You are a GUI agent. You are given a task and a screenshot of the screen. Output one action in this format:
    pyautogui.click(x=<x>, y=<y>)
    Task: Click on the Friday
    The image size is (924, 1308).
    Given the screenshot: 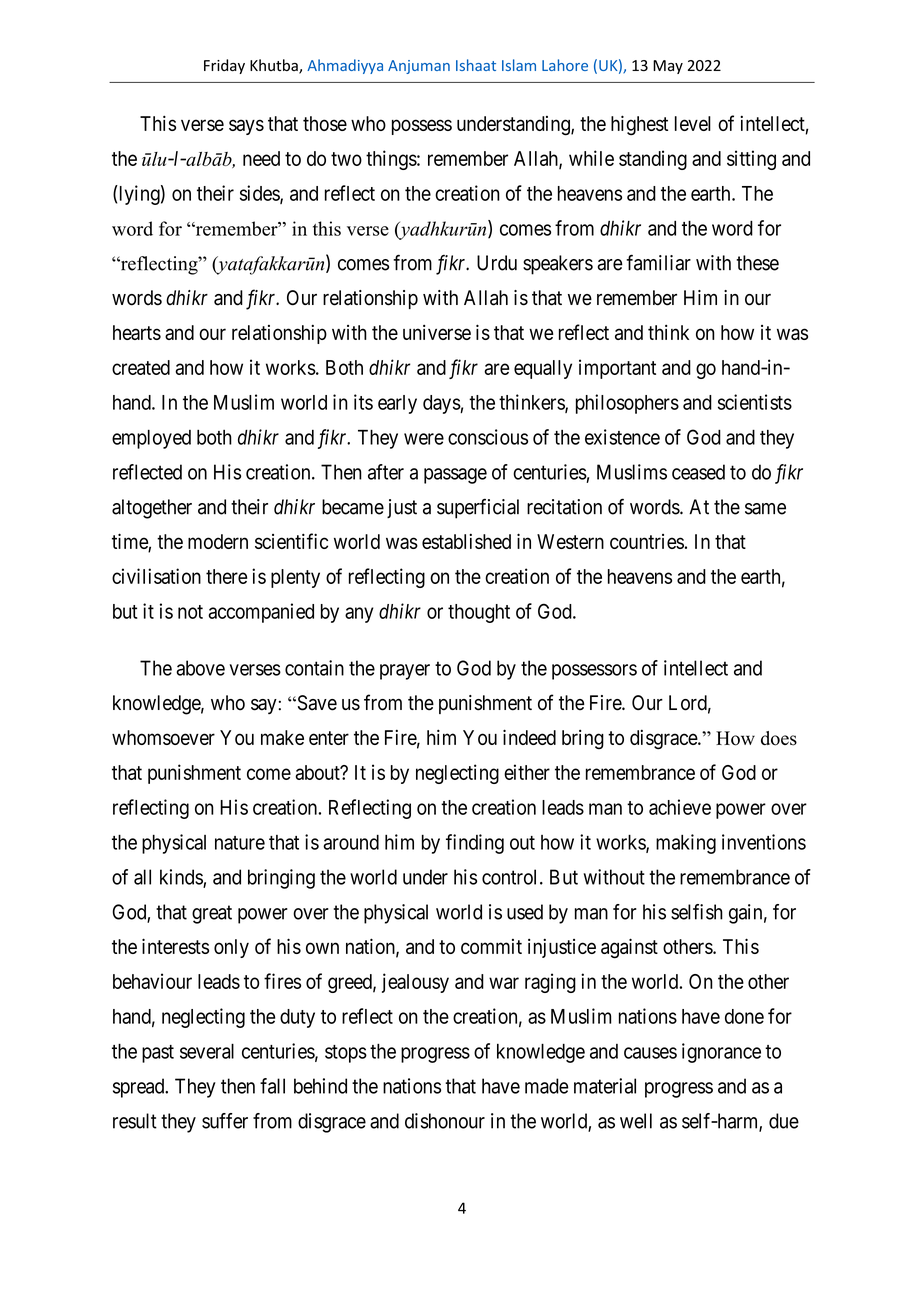 What is the action you would take?
    pyautogui.click(x=224, y=66)
